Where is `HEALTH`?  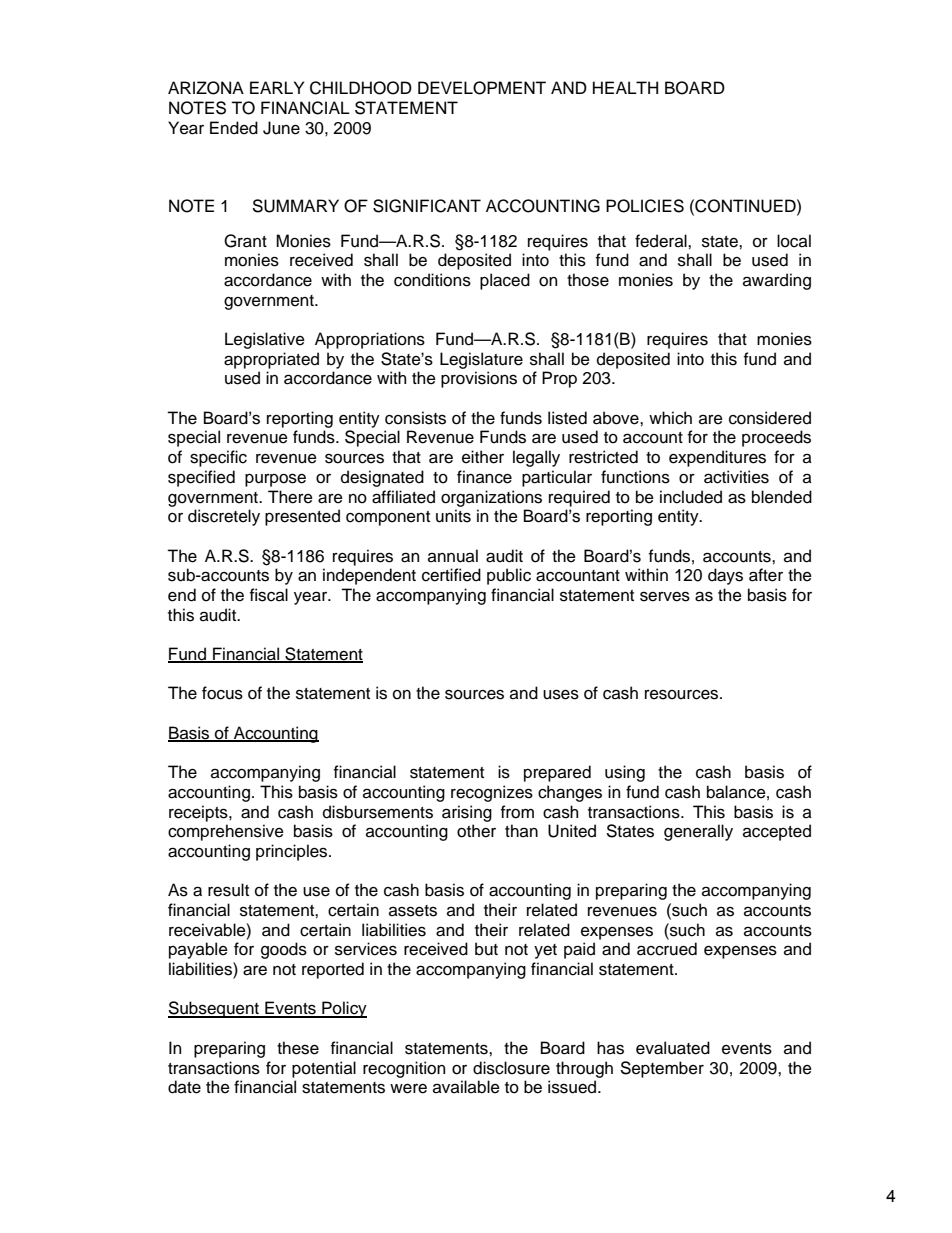 HEALTH is located at coordinates (625, 87).
